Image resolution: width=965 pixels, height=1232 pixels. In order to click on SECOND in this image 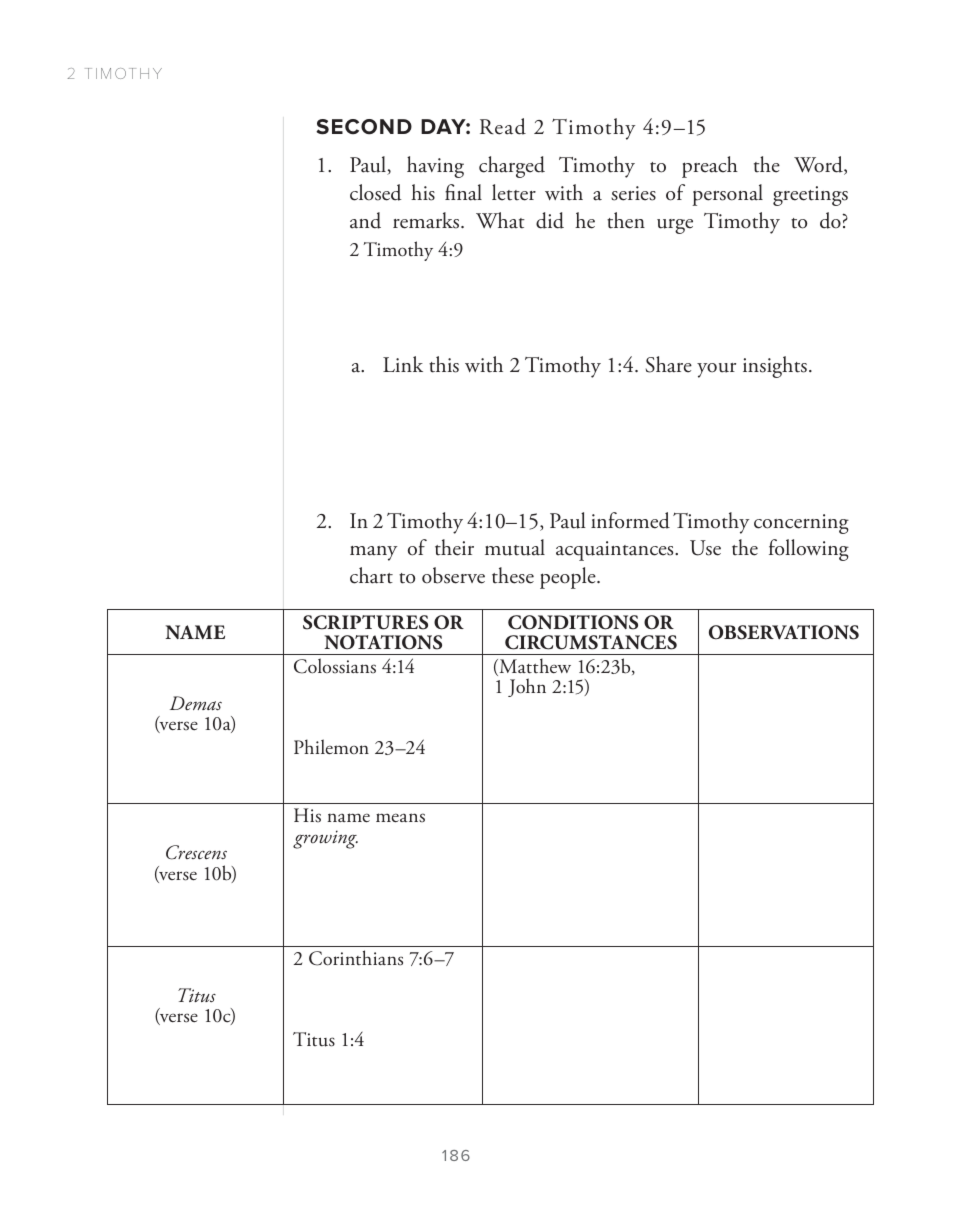, I will do `click(364, 127)`.
